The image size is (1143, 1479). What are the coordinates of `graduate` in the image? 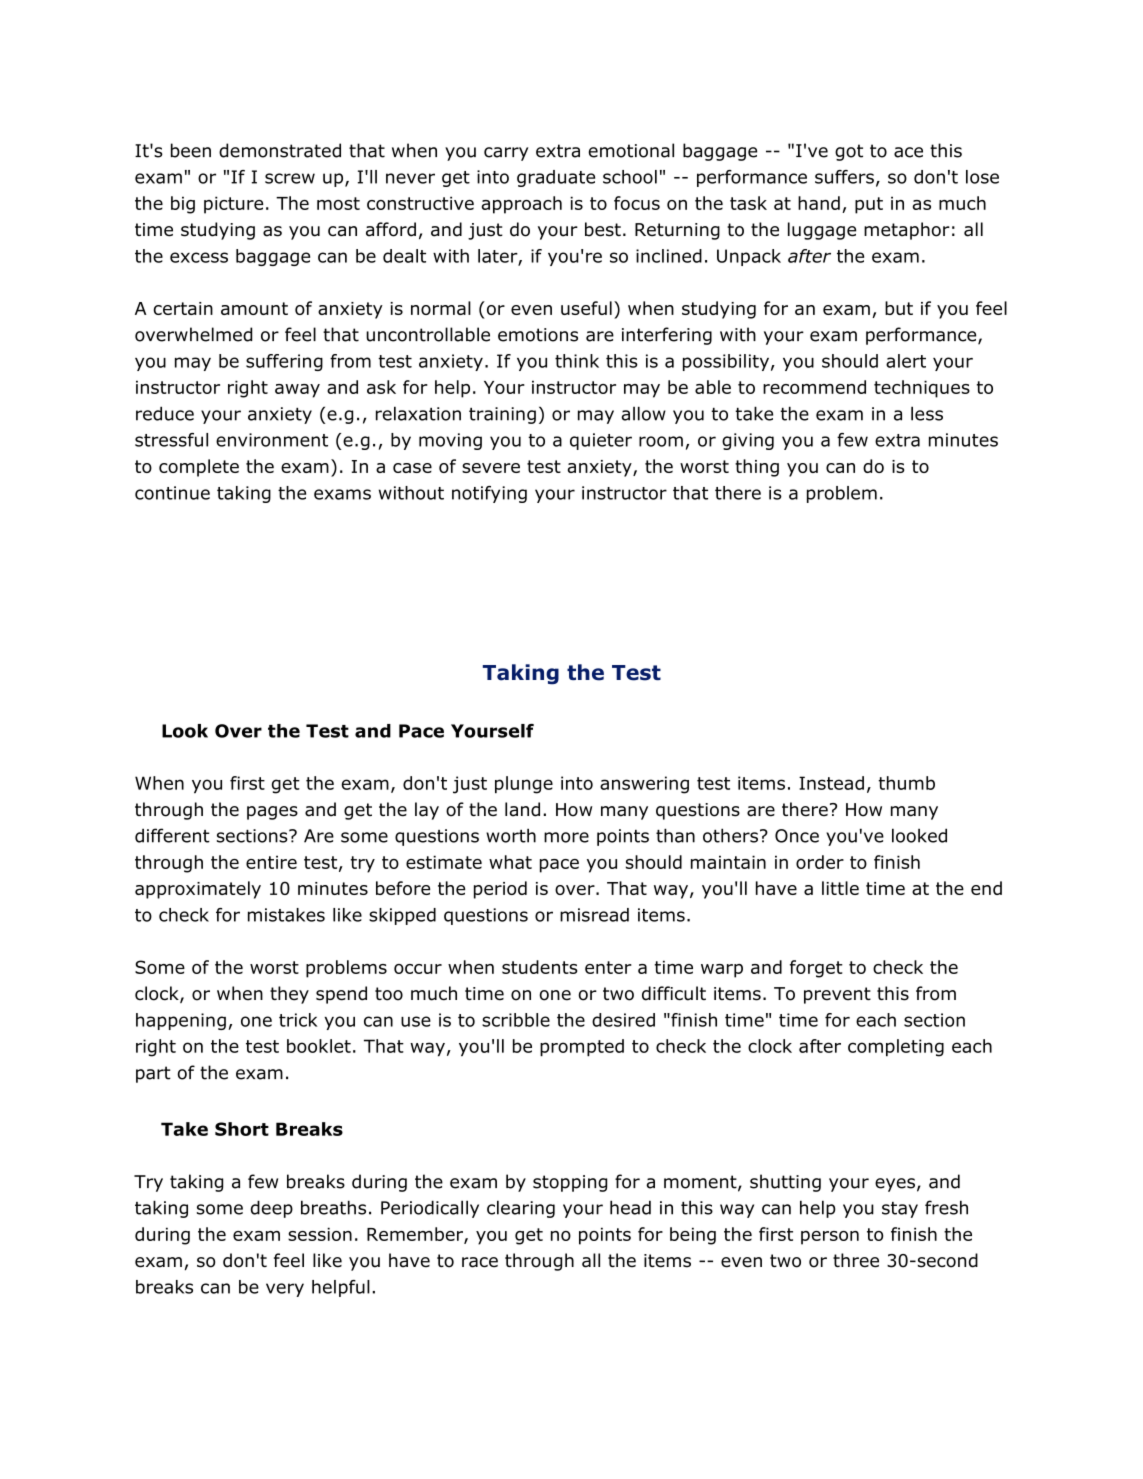 It's located at (556, 178).
